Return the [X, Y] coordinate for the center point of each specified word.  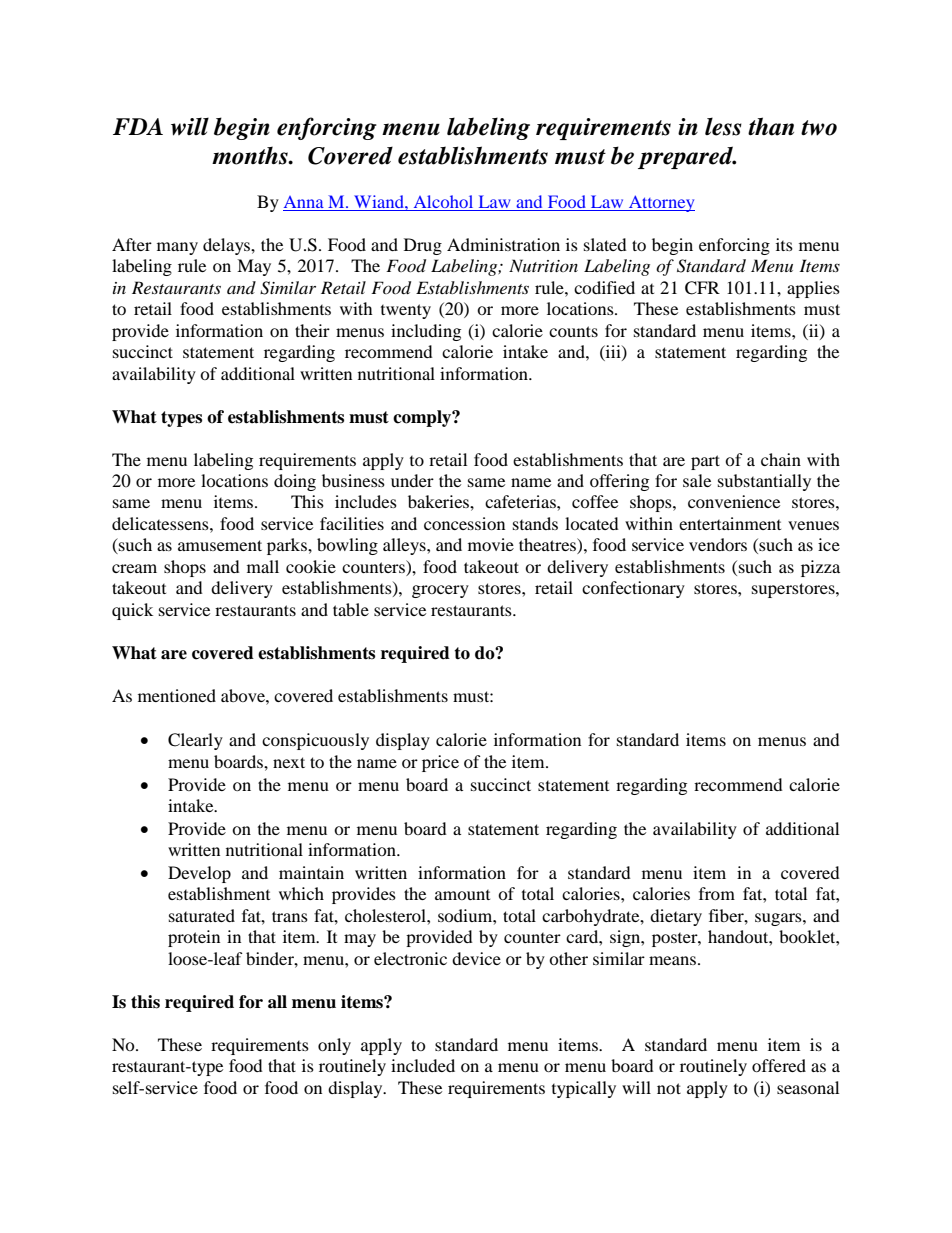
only [334, 1046]
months [251, 155]
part [705, 462]
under [412, 480]
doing [295, 482]
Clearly [195, 741]
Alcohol [443, 201]
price [440, 763]
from [717, 893]
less [723, 126]
